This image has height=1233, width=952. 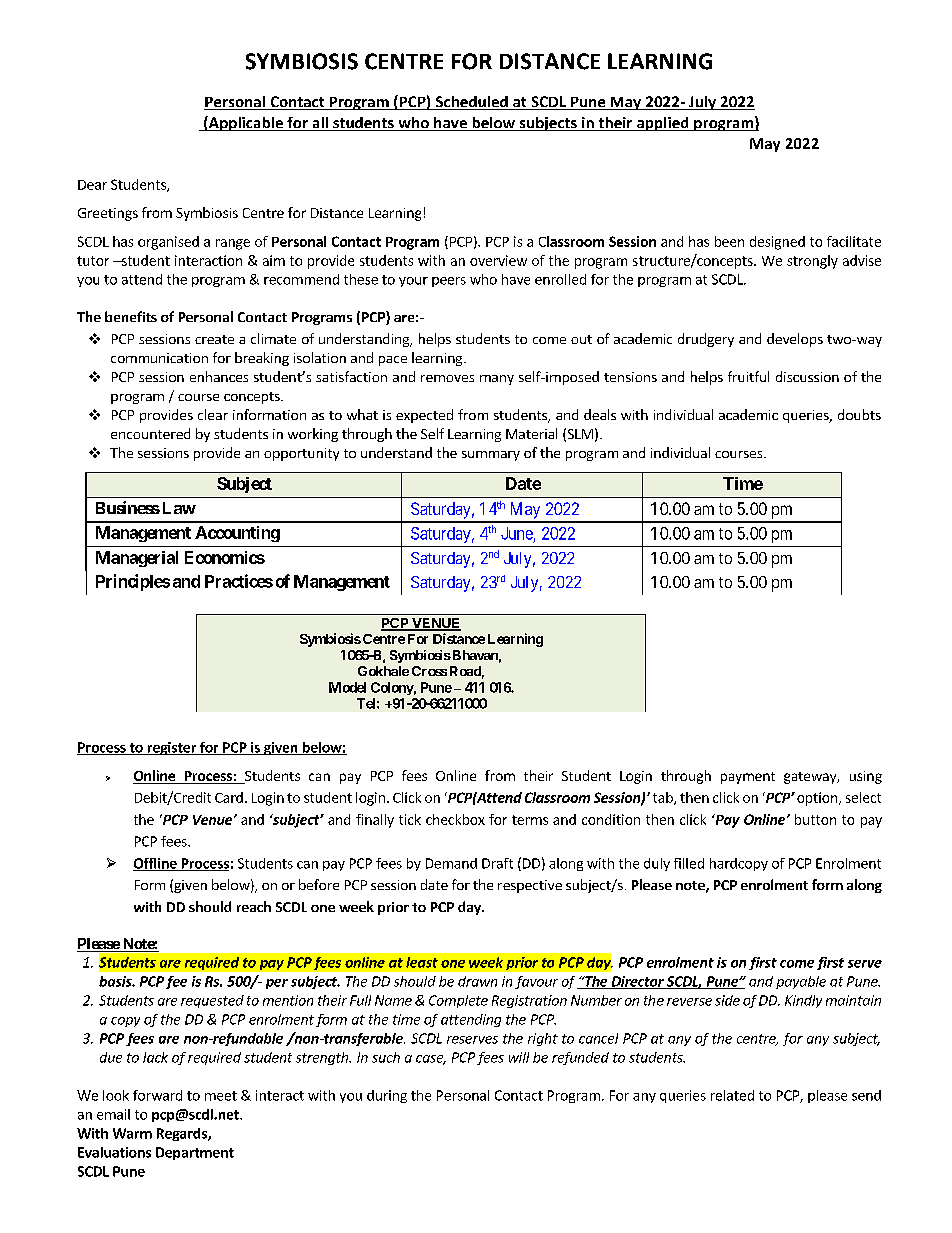 I want to click on Economics, so click(x=225, y=557).
